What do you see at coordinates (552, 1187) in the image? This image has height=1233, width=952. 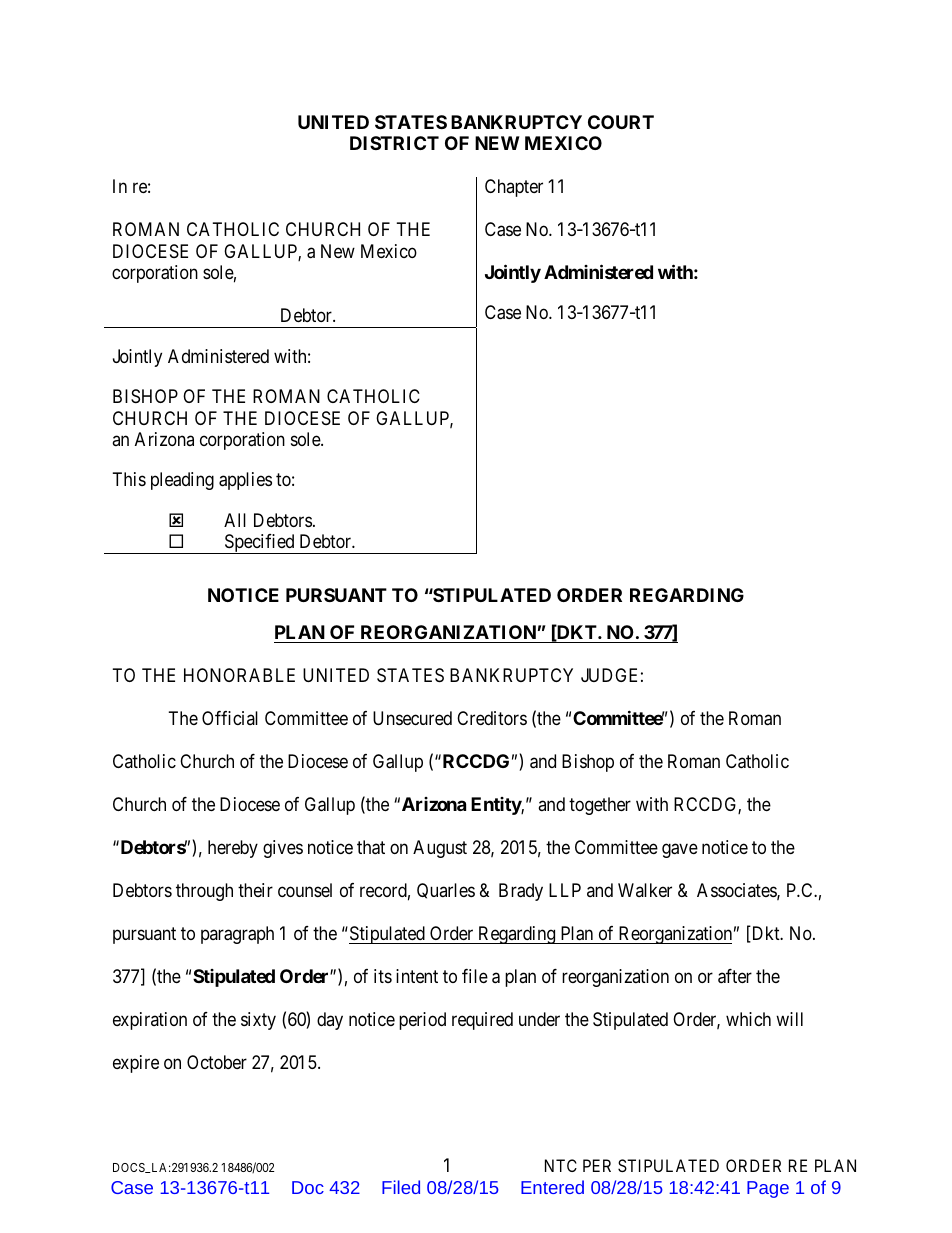 I see `Entered` at bounding box center [552, 1187].
